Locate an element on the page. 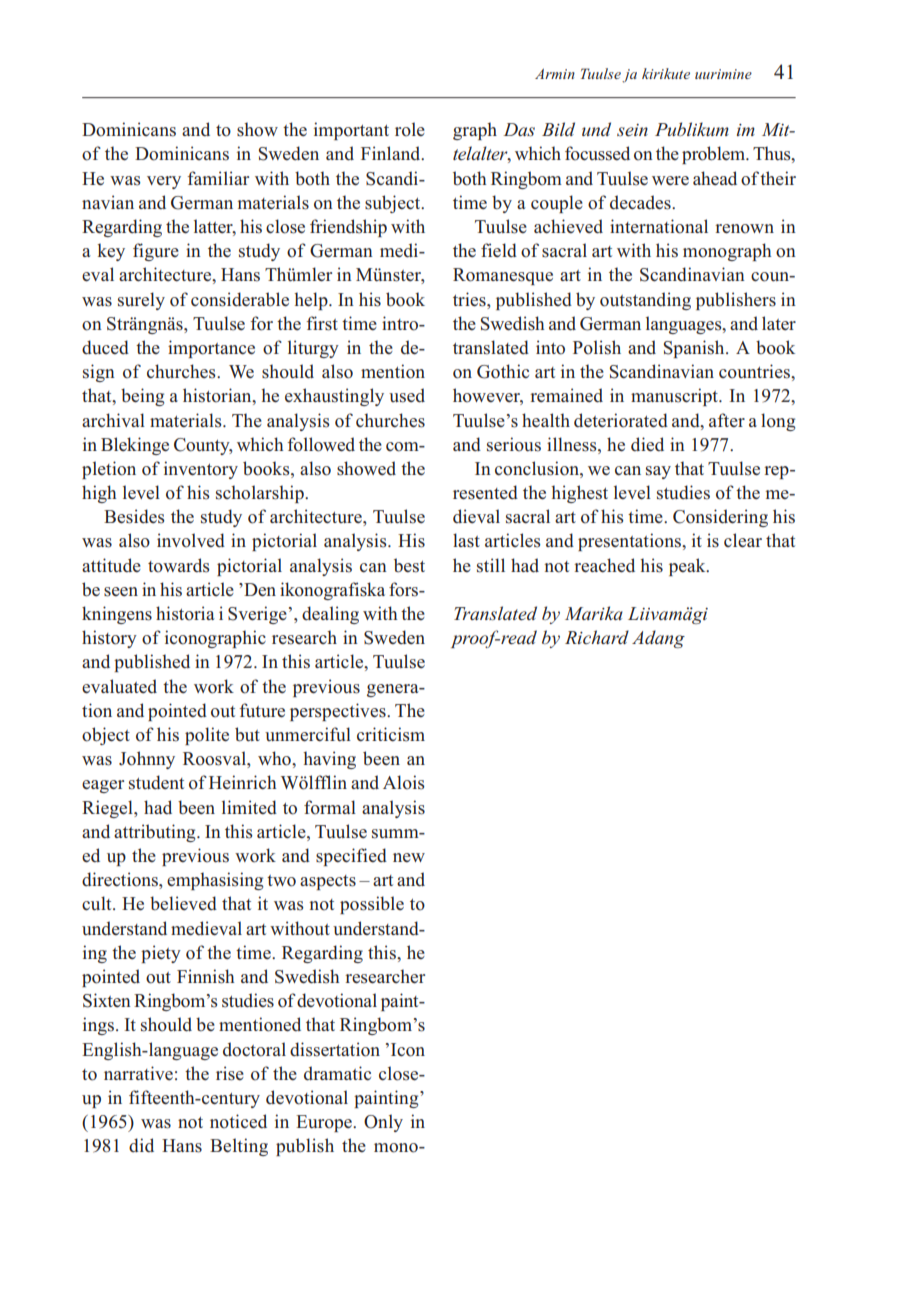 This document has height=1316, width=906. role is located at coordinates (410, 129).
